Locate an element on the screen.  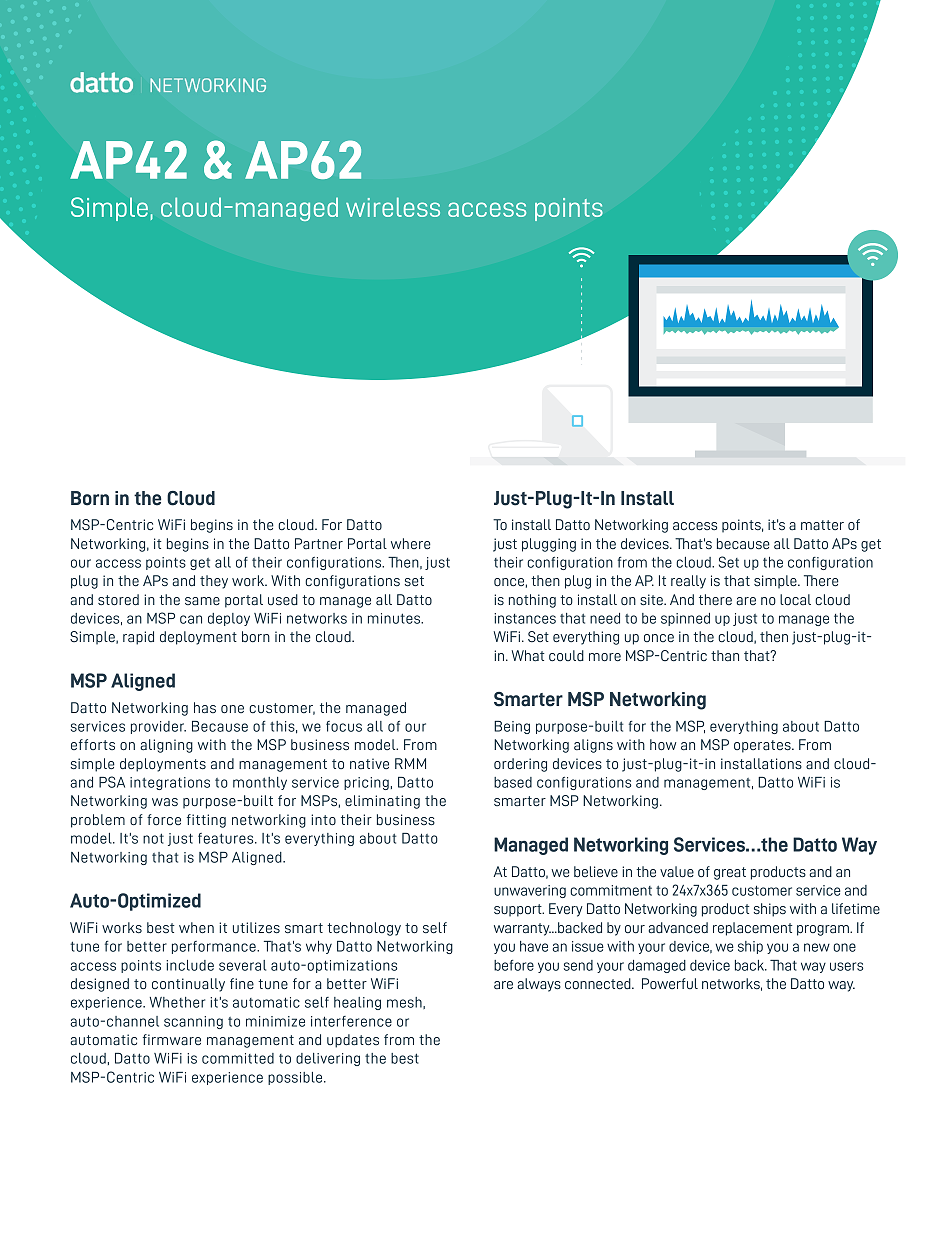
instances is located at coordinates (525, 618).
